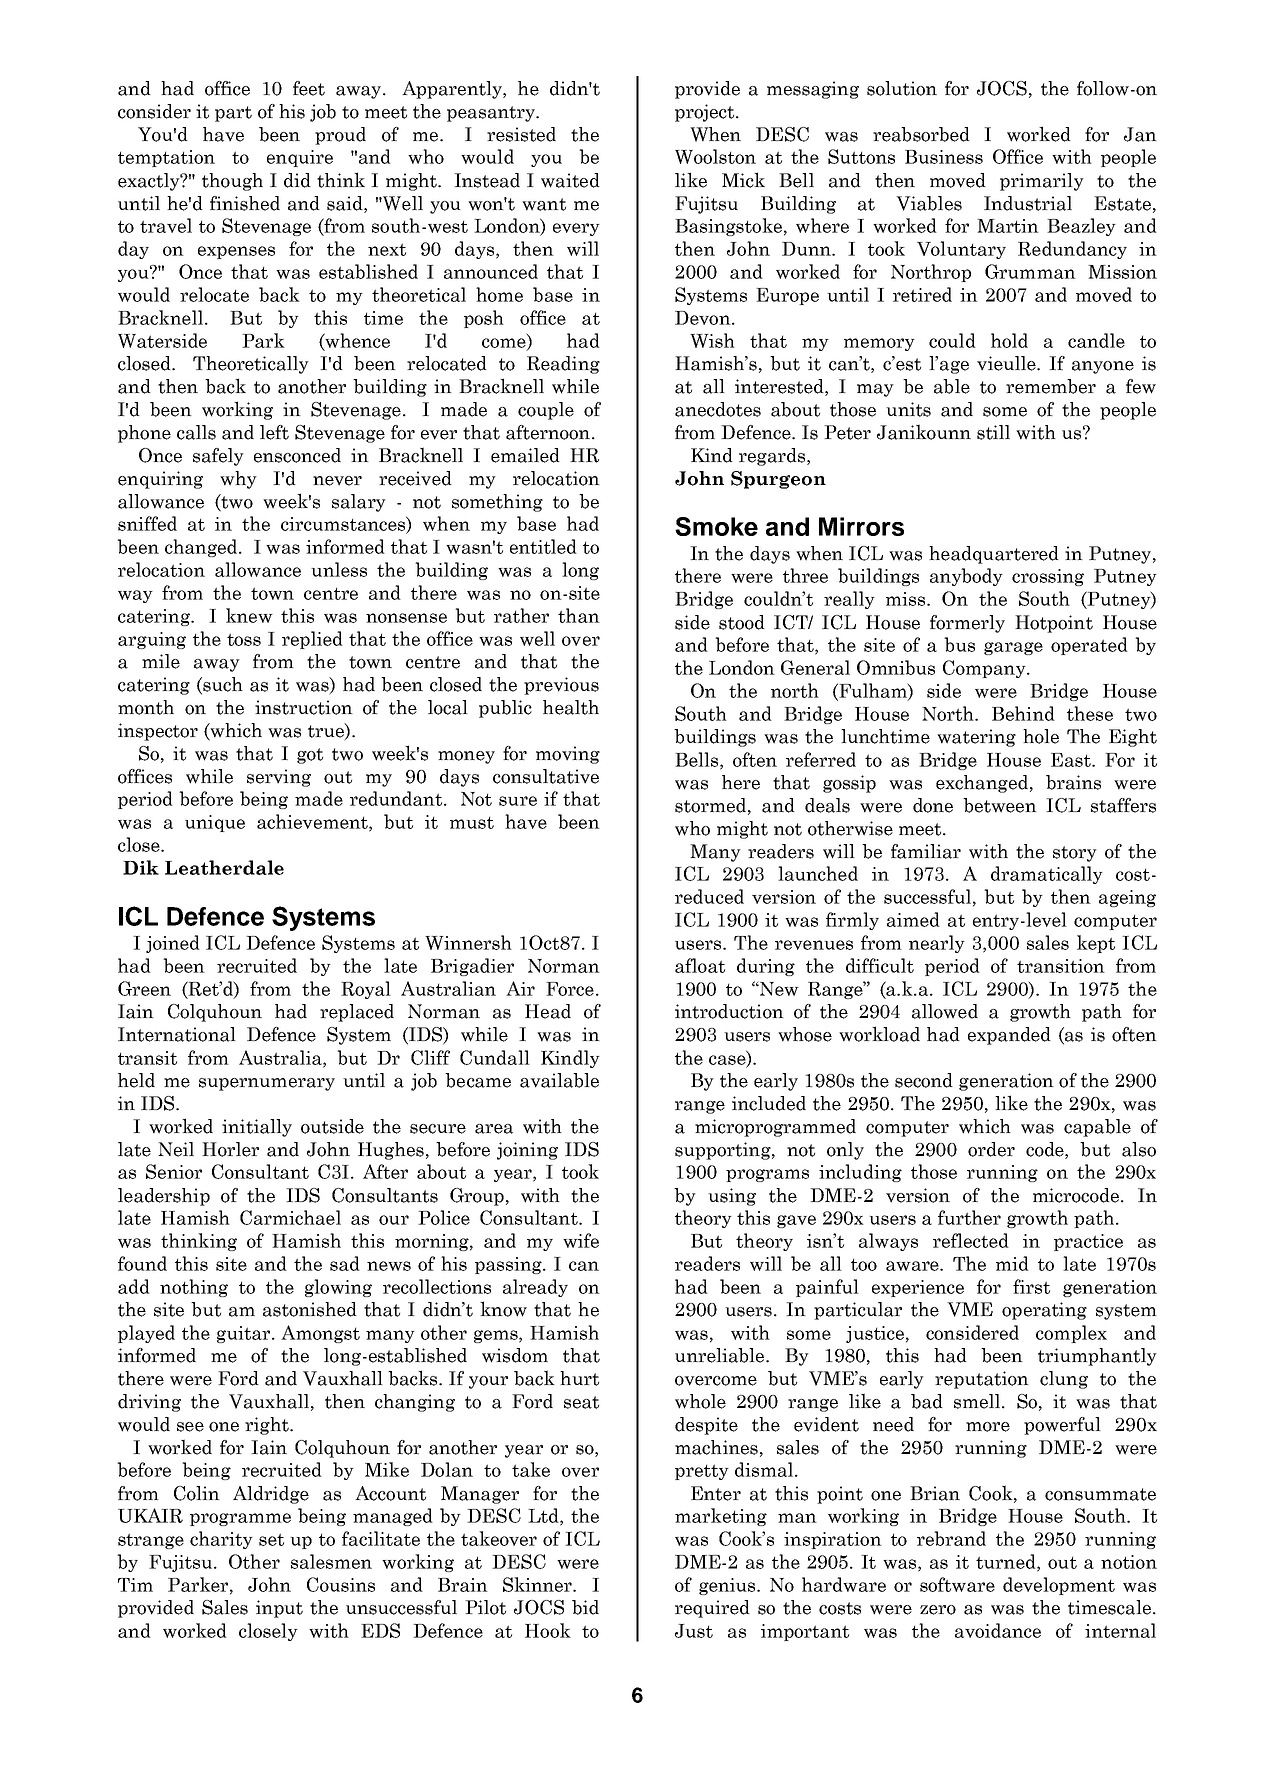 This page has height=1783, width=1262. I want to click on project, so click(706, 113).
